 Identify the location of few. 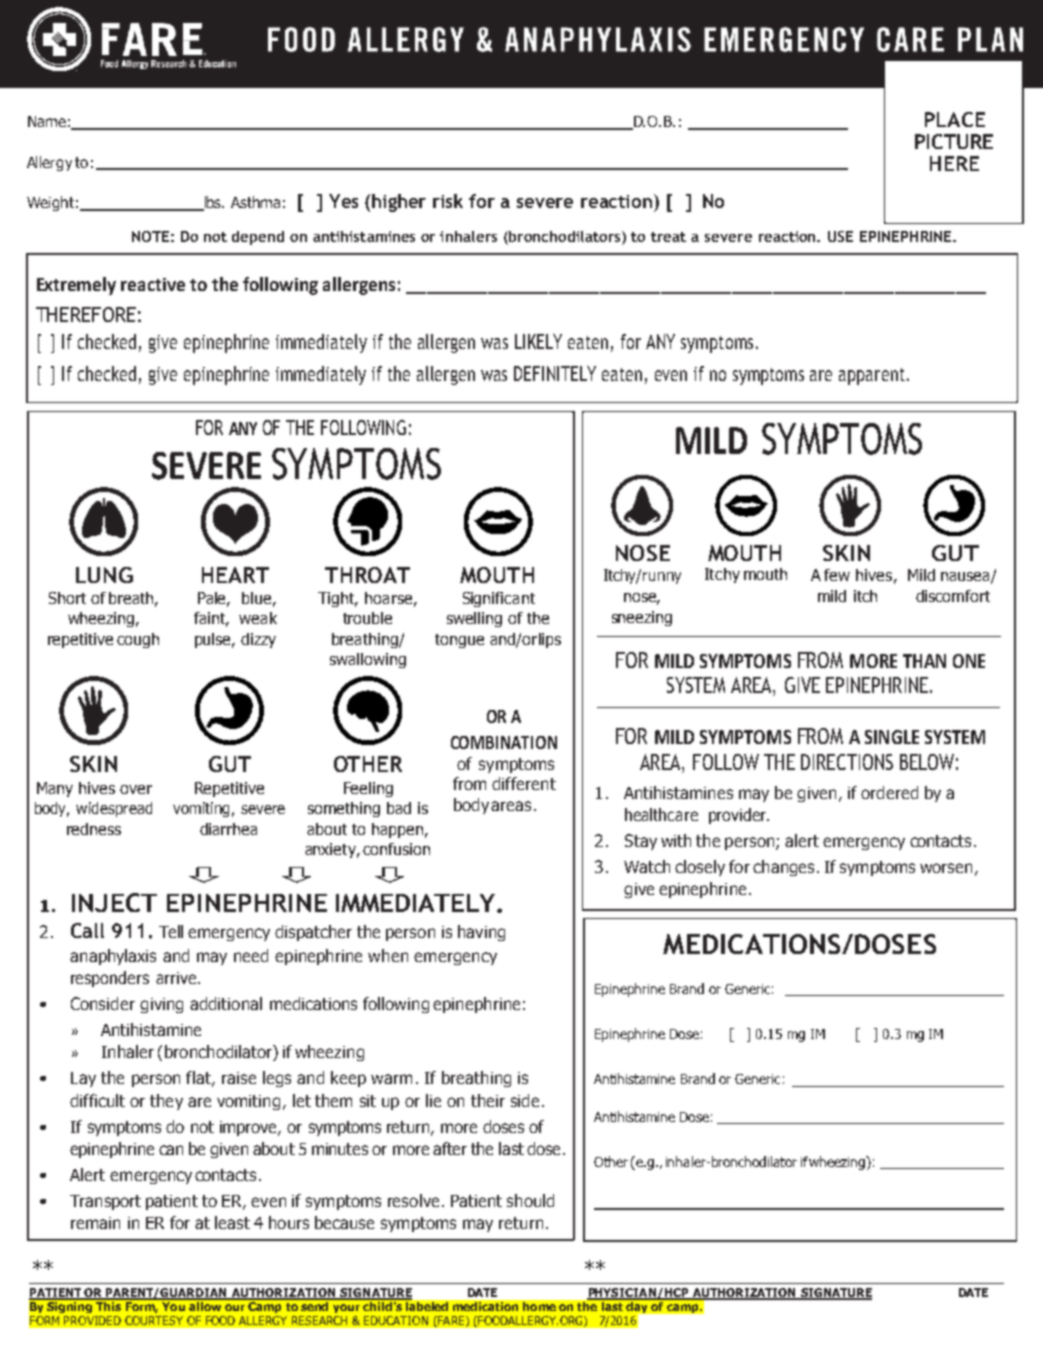
(837, 575).
